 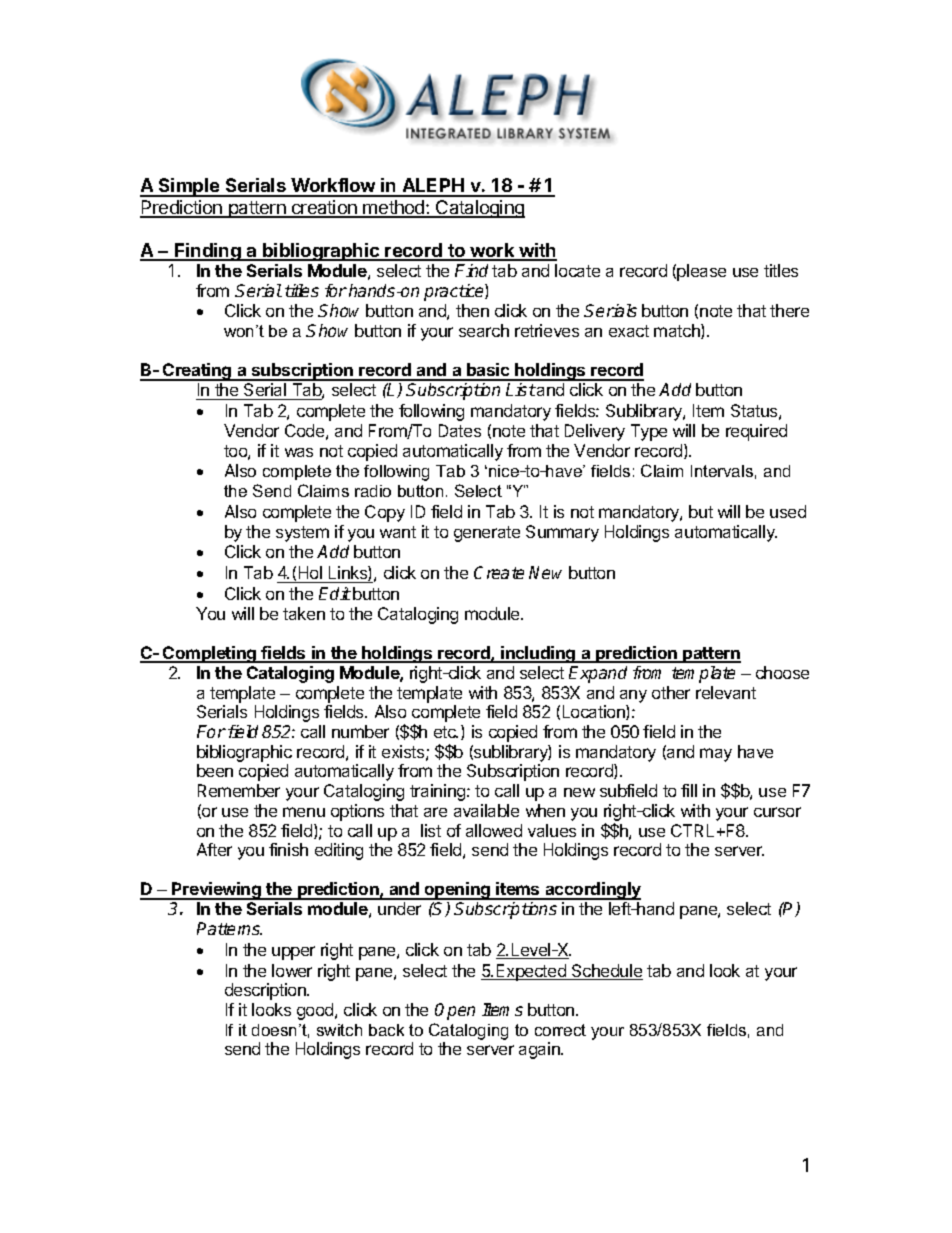 What do you see at coordinates (189, 187) in the image?
I see `Simple` at bounding box center [189, 187].
